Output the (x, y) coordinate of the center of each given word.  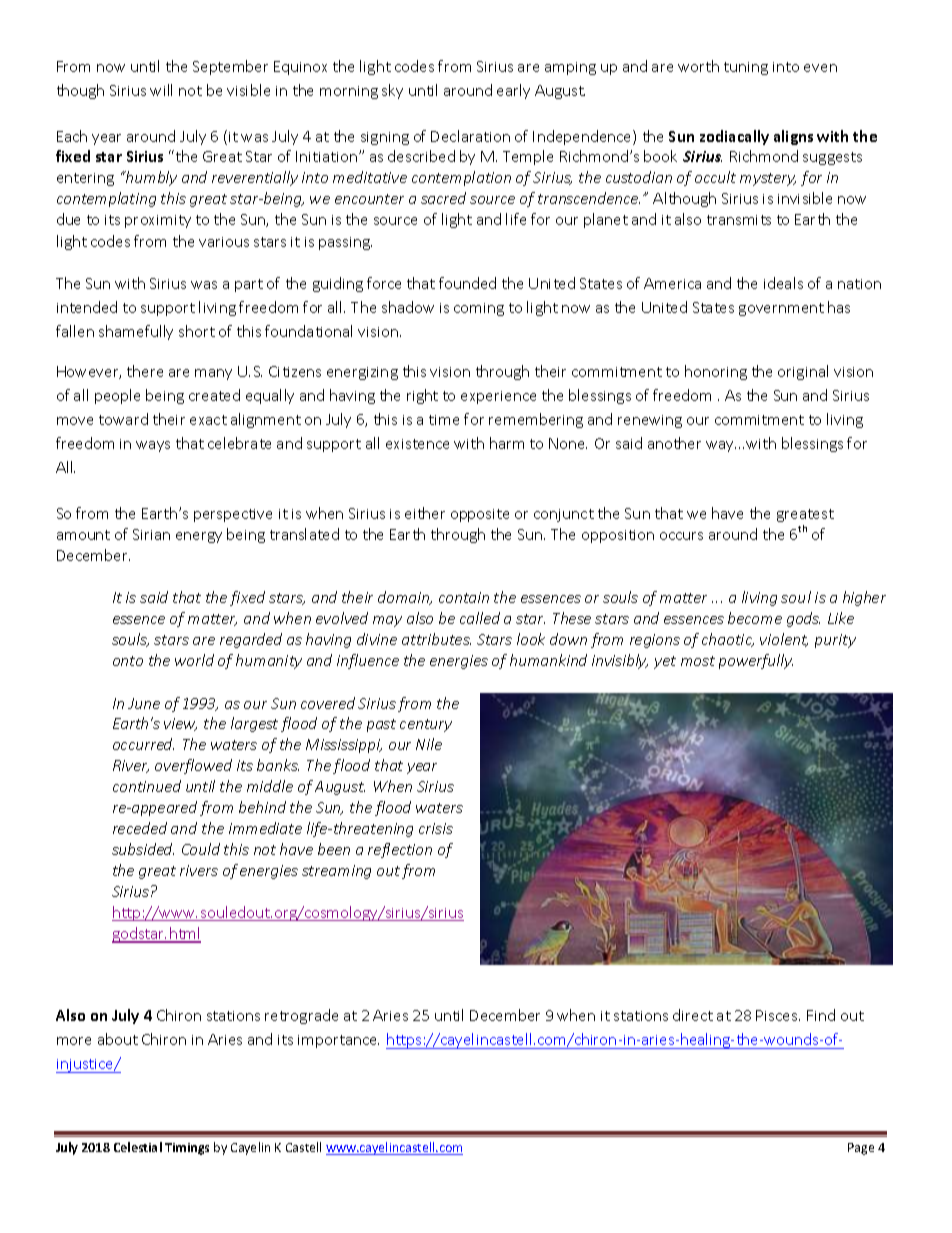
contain (464, 597)
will (161, 90)
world (194, 660)
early (513, 91)
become (755, 618)
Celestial (138, 1147)
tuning (746, 68)
